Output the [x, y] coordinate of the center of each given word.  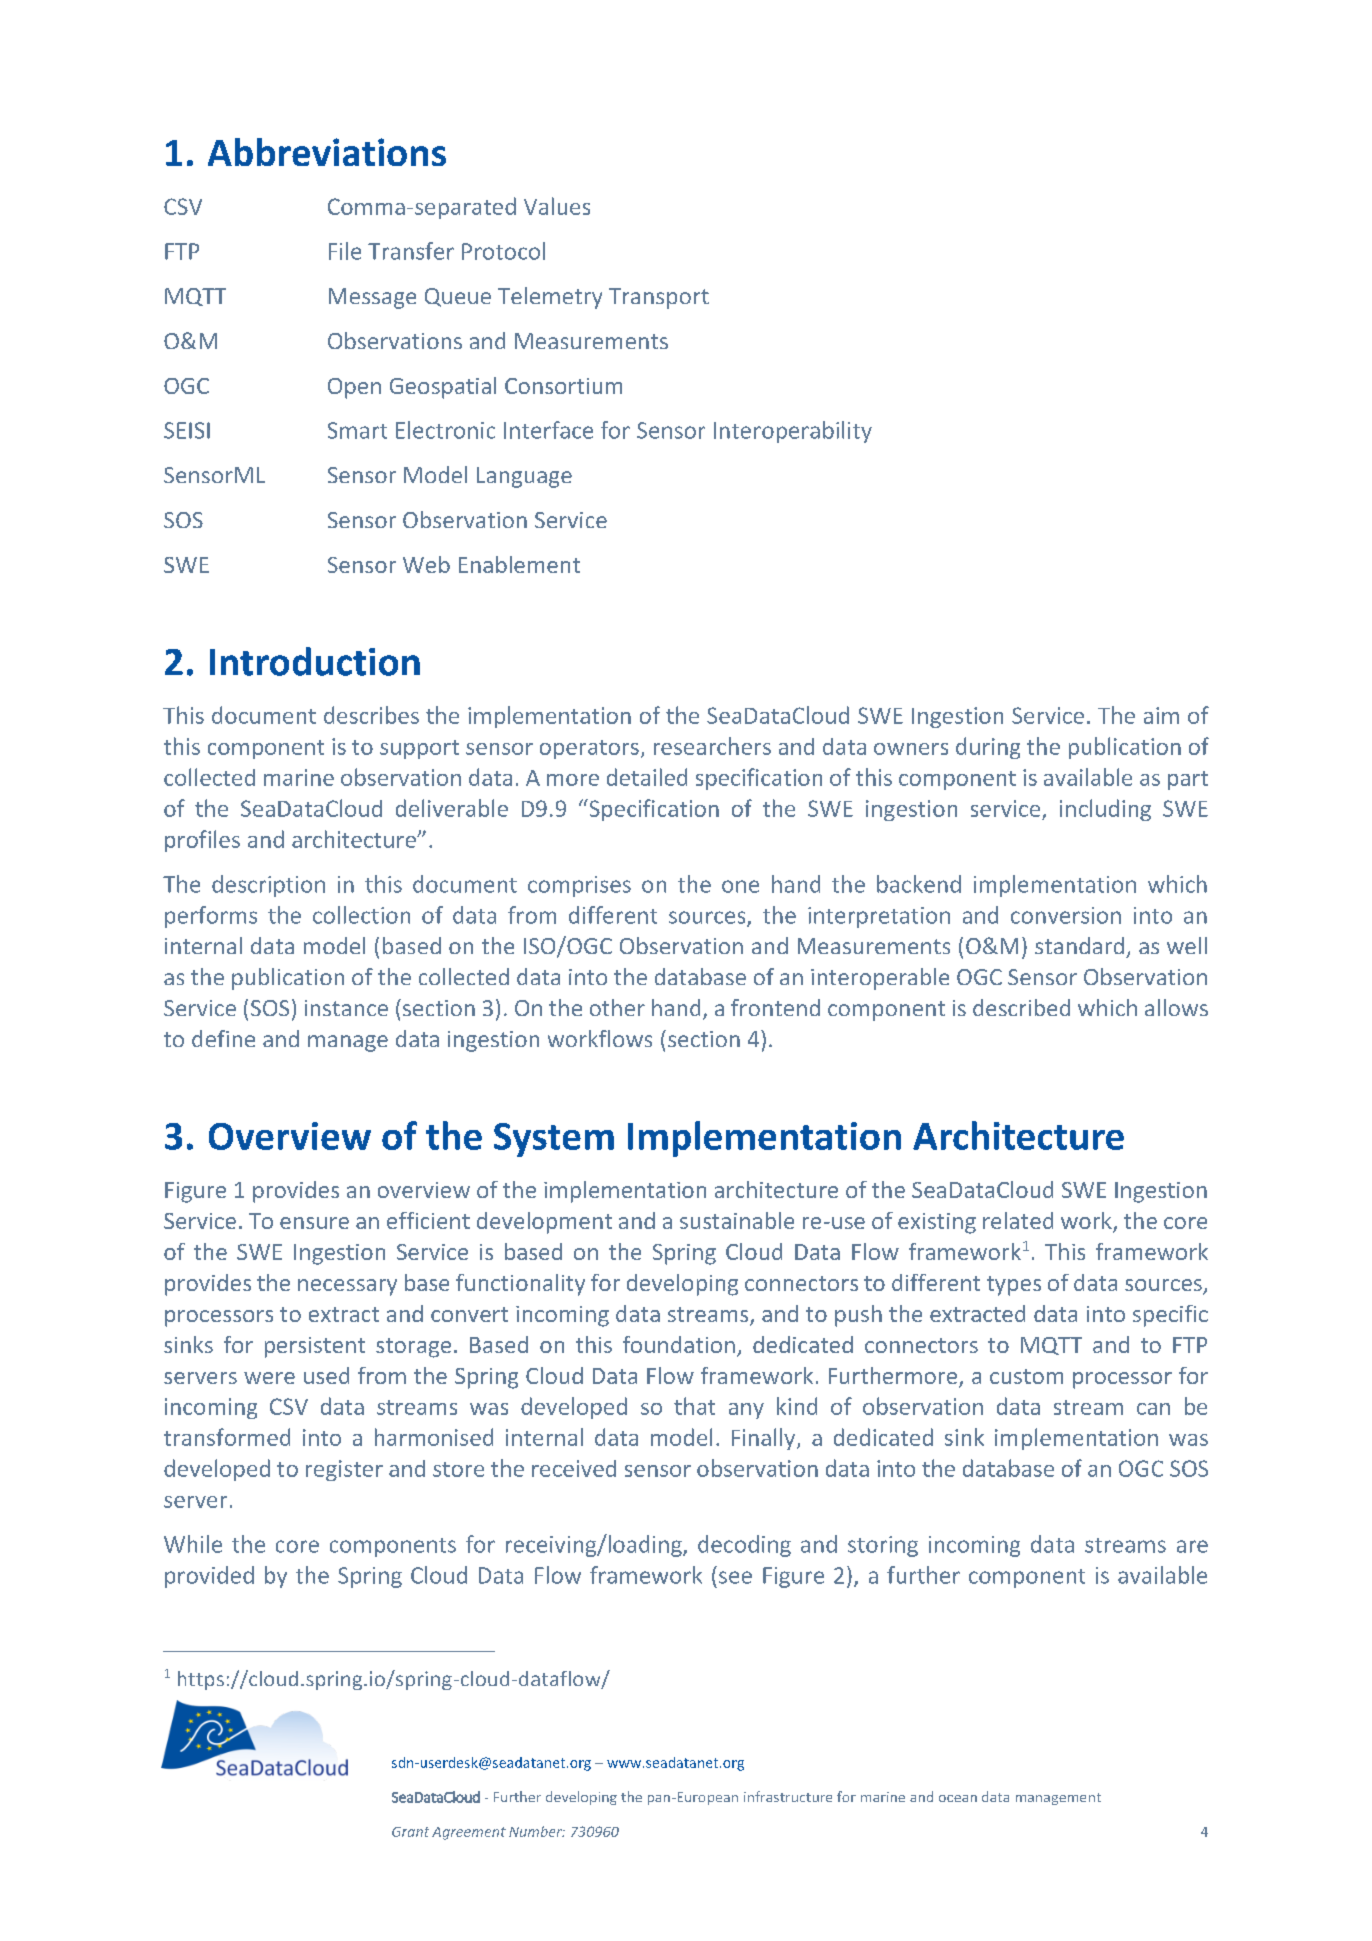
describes [371, 715]
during [988, 748]
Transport [659, 298]
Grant [410, 1832]
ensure [314, 1223]
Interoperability [793, 432]
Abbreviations [327, 152]
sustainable [737, 1220]
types [1014, 1286]
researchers [712, 746]
